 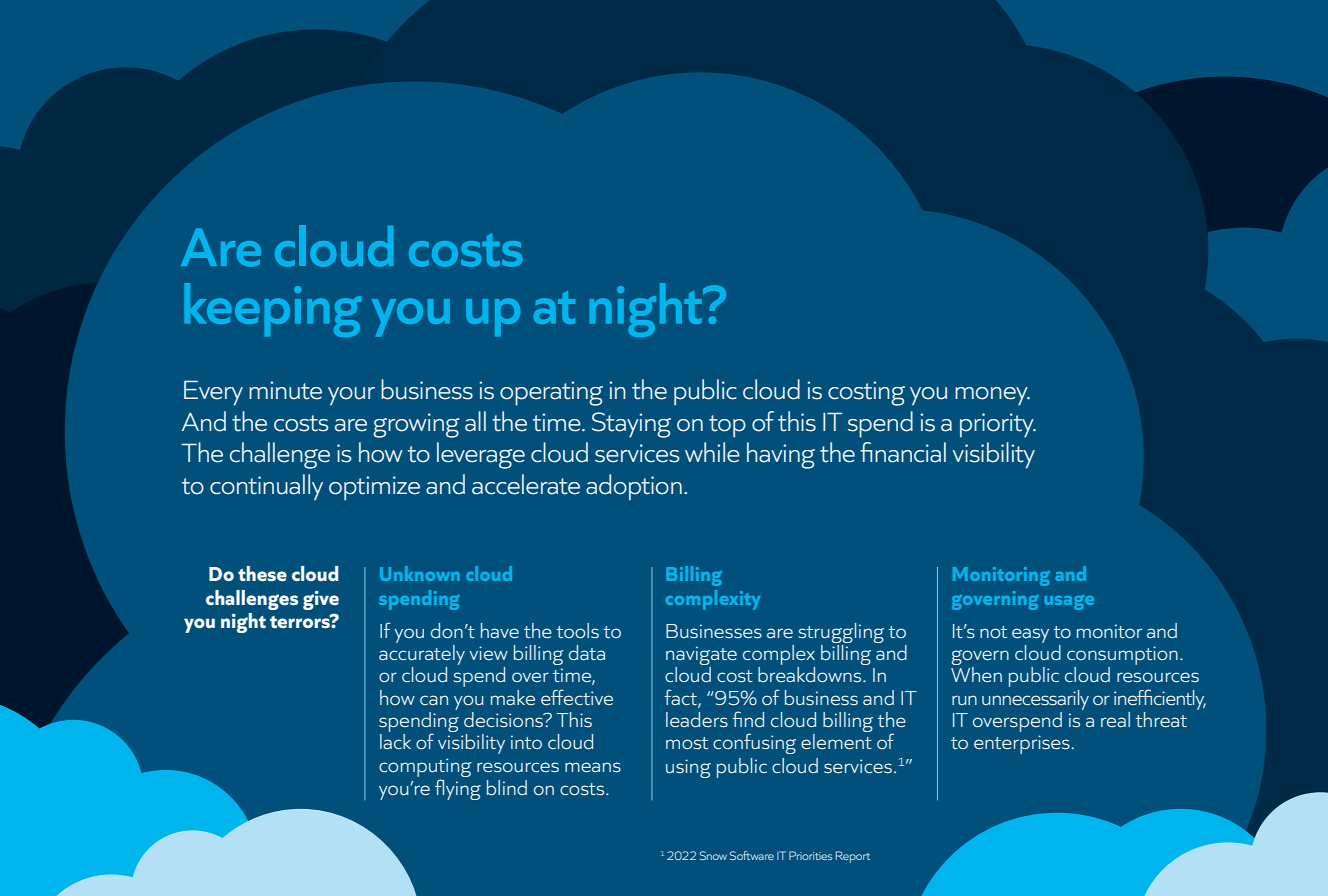 What do you see at coordinates (272, 310) in the screenshot?
I see `keeping` at bounding box center [272, 310].
